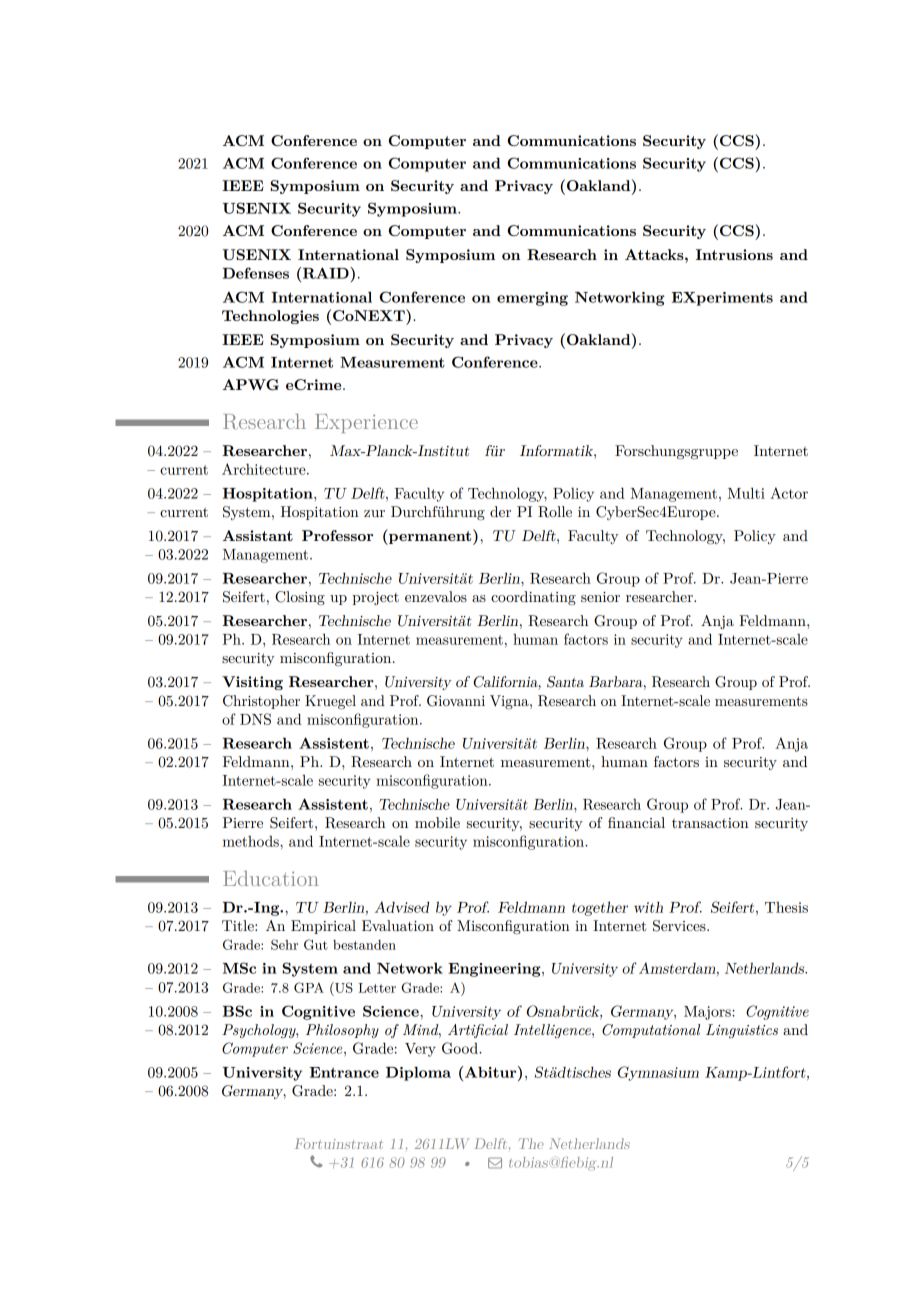 Image resolution: width=924 pixels, height=1308 pixels. Describe the element at coordinates (327, 273) in the document. I see `RAID` at that location.
